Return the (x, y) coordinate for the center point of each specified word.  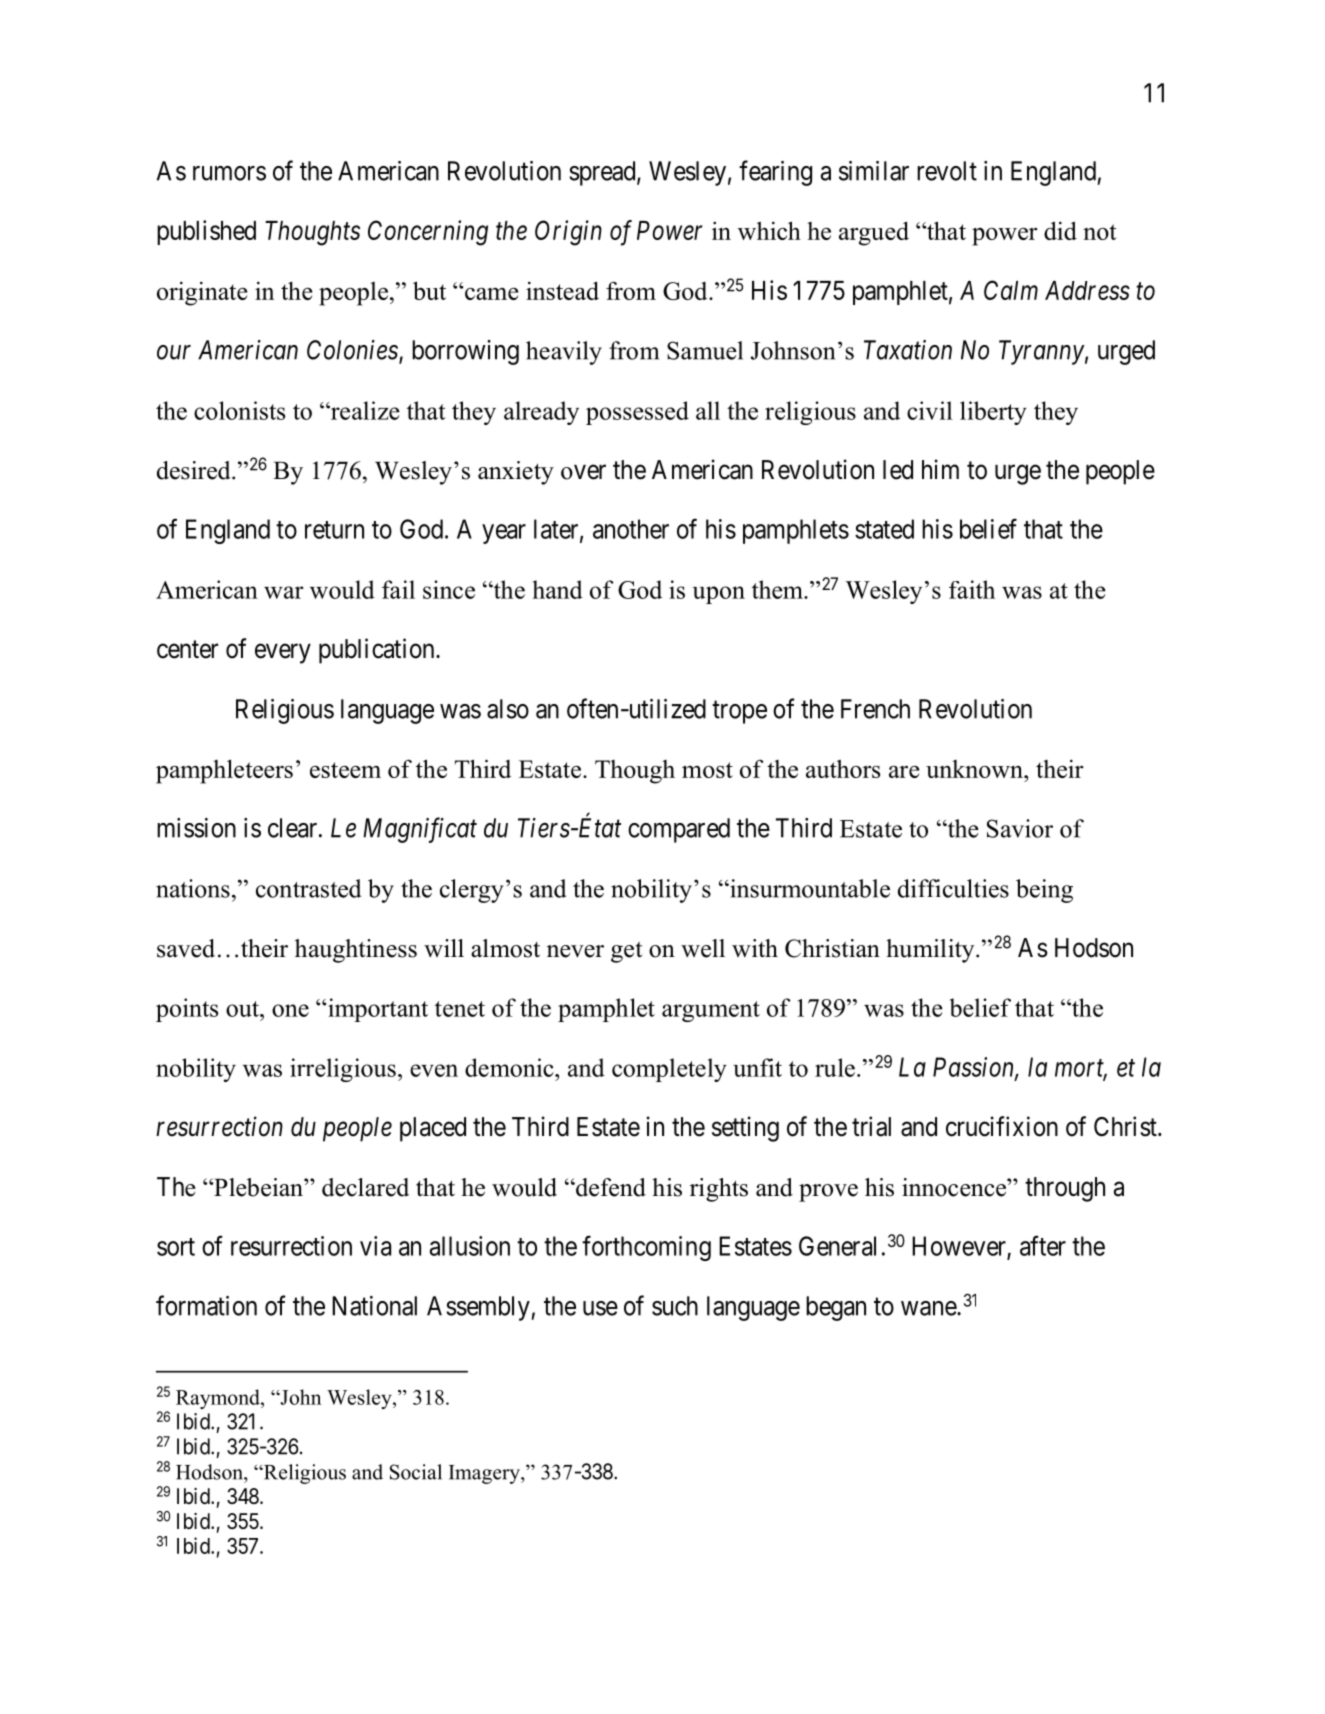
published (206, 232)
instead (562, 290)
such (675, 1306)
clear (294, 828)
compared (679, 830)
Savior (1020, 828)
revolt (947, 171)
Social (416, 1472)
